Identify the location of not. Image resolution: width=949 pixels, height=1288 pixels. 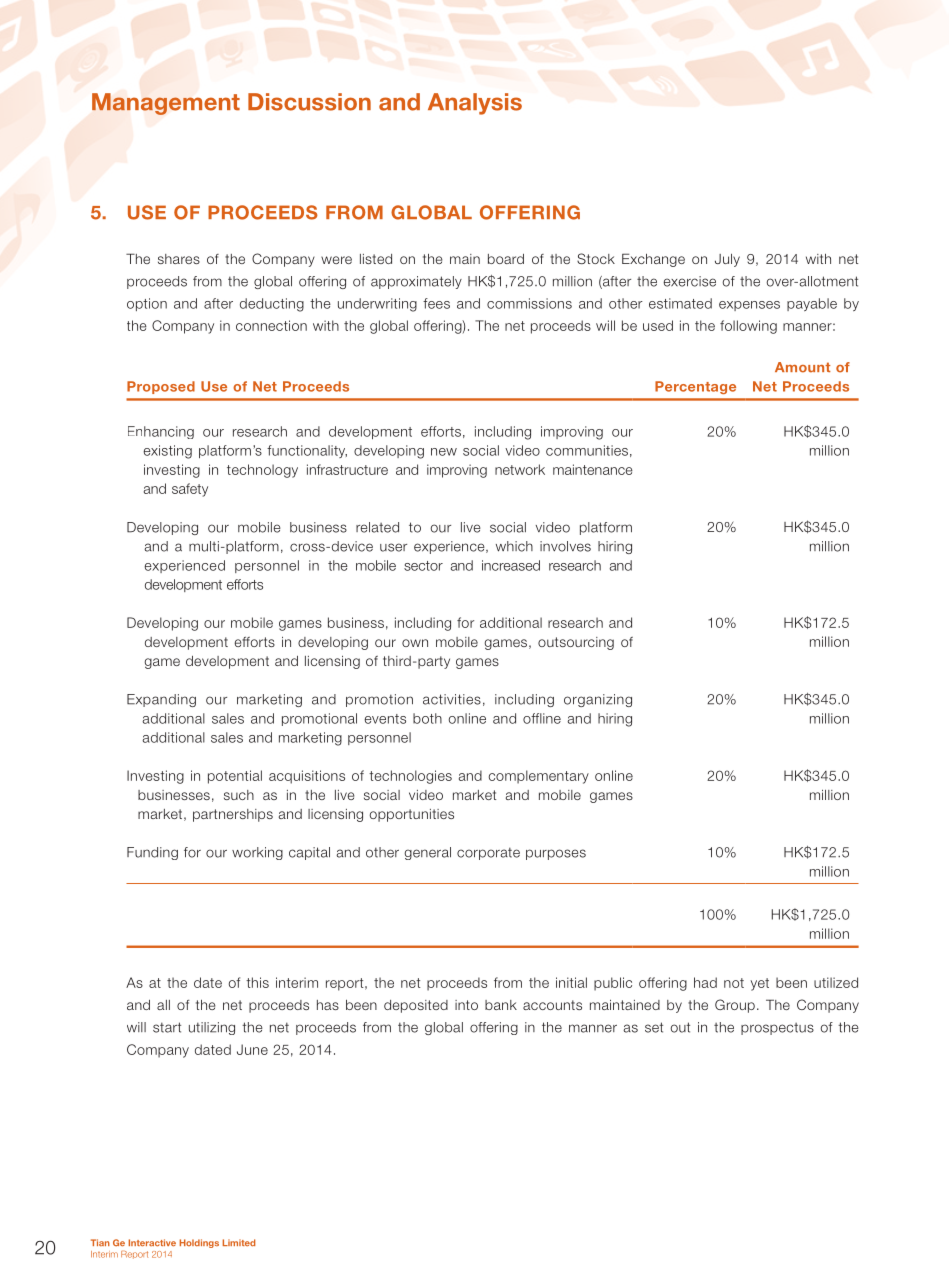
(734, 983).
